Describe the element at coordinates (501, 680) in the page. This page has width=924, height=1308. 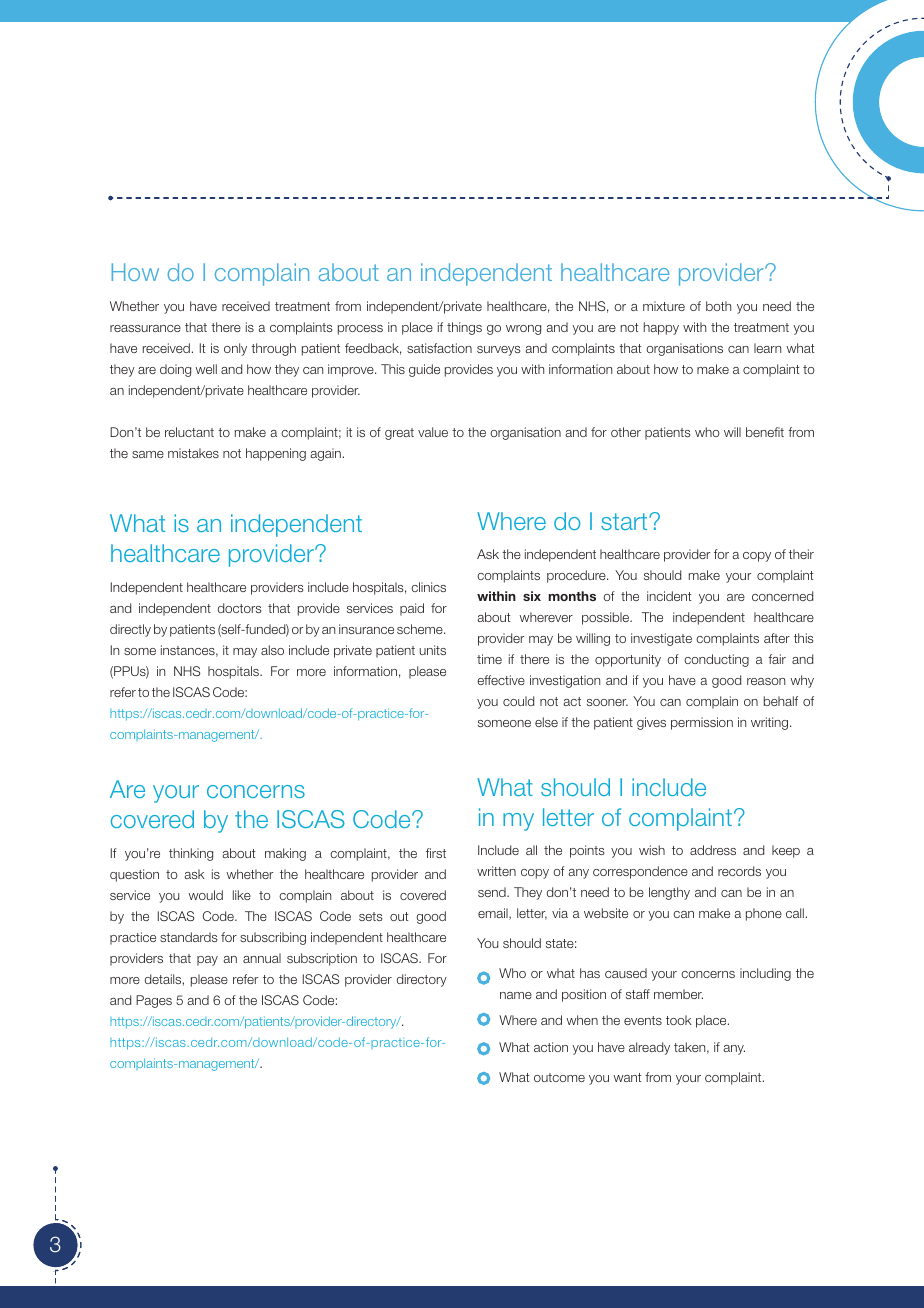
I see `effective` at that location.
